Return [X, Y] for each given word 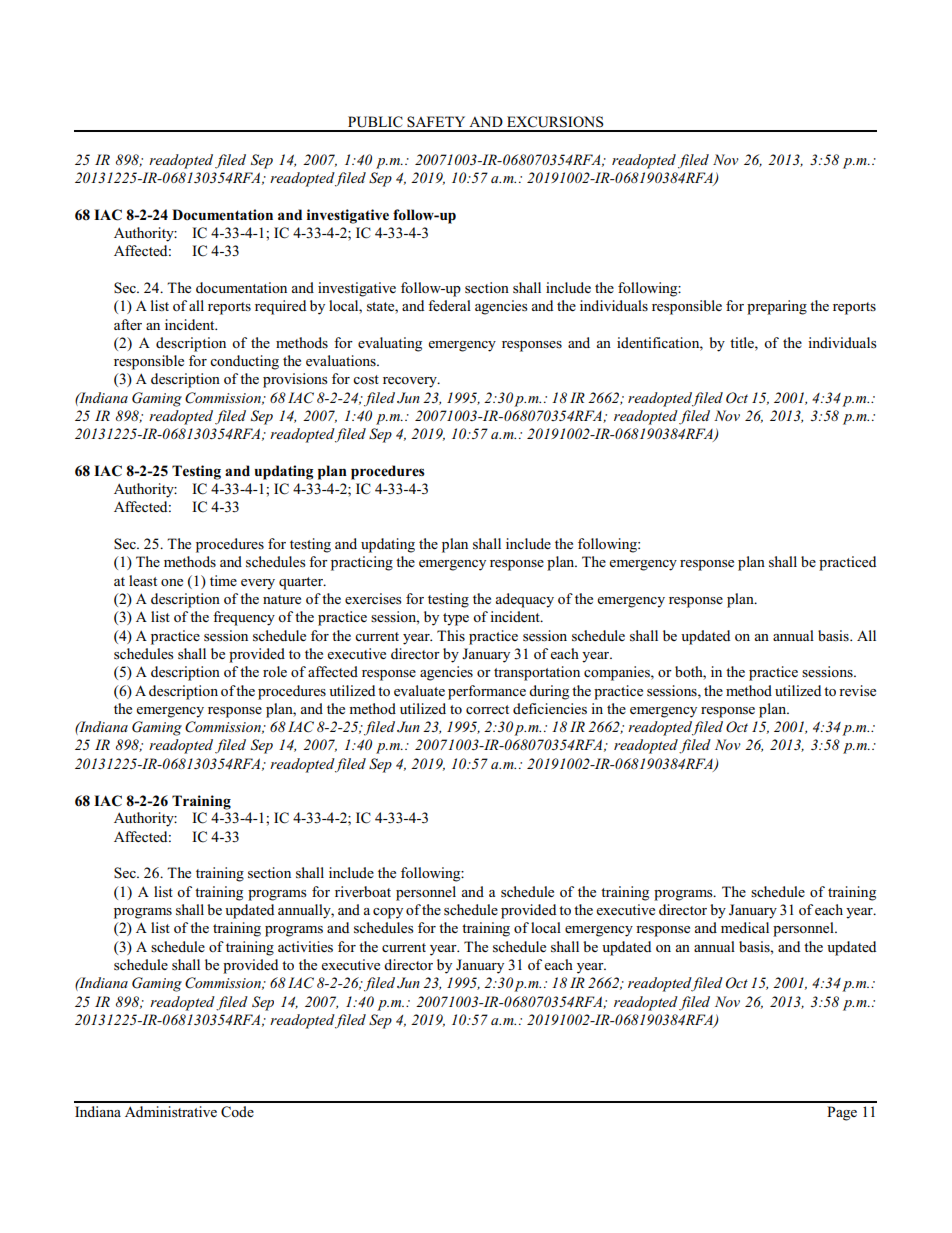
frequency [244, 618]
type [456, 619]
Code [237, 1112]
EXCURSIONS [555, 122]
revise [857, 691]
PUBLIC [375, 122]
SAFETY [436, 122]
